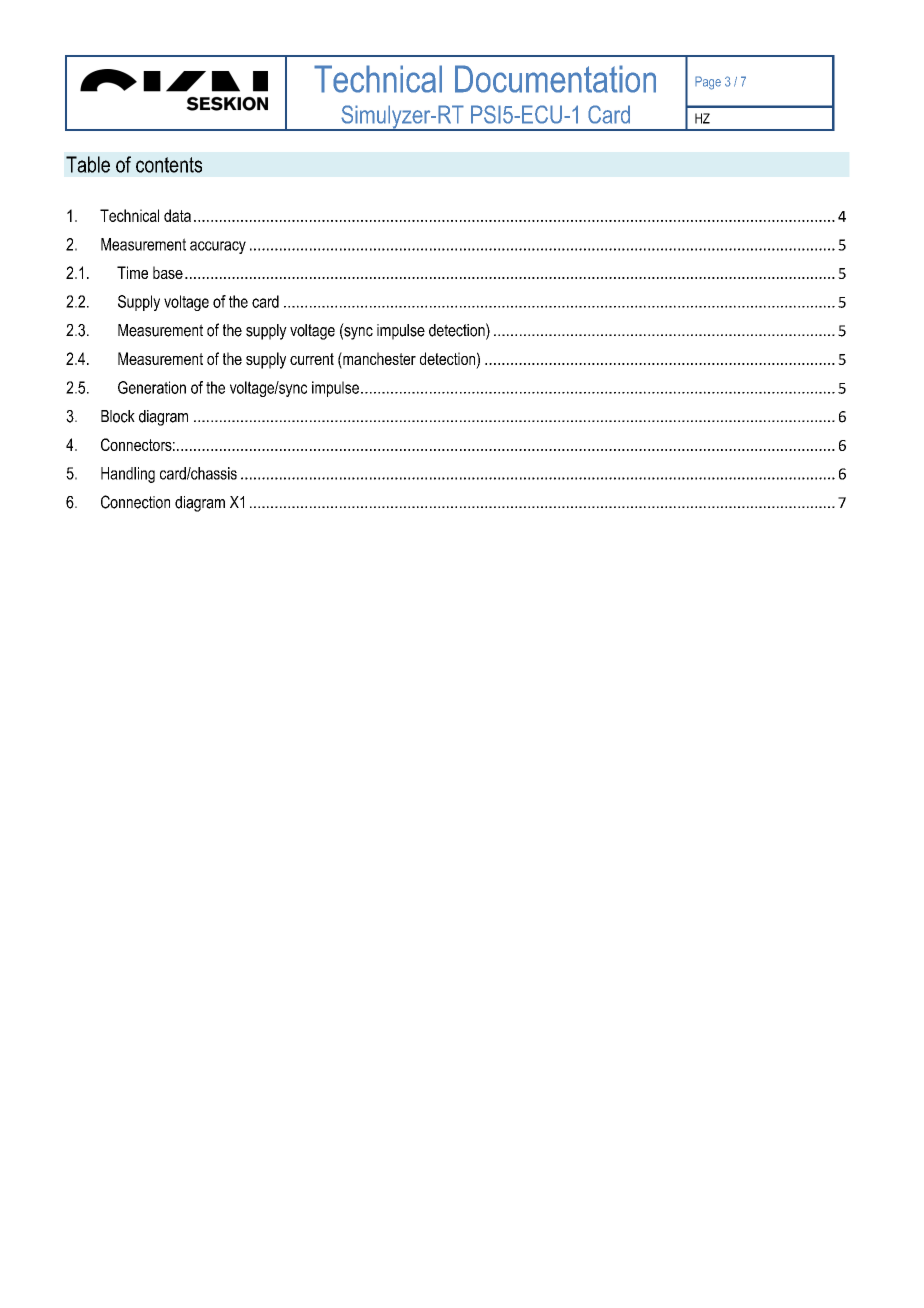 This screenshot has height=1308, width=924. Describe the element at coordinates (555, 79) in the screenshot. I see `Documentation` at that location.
